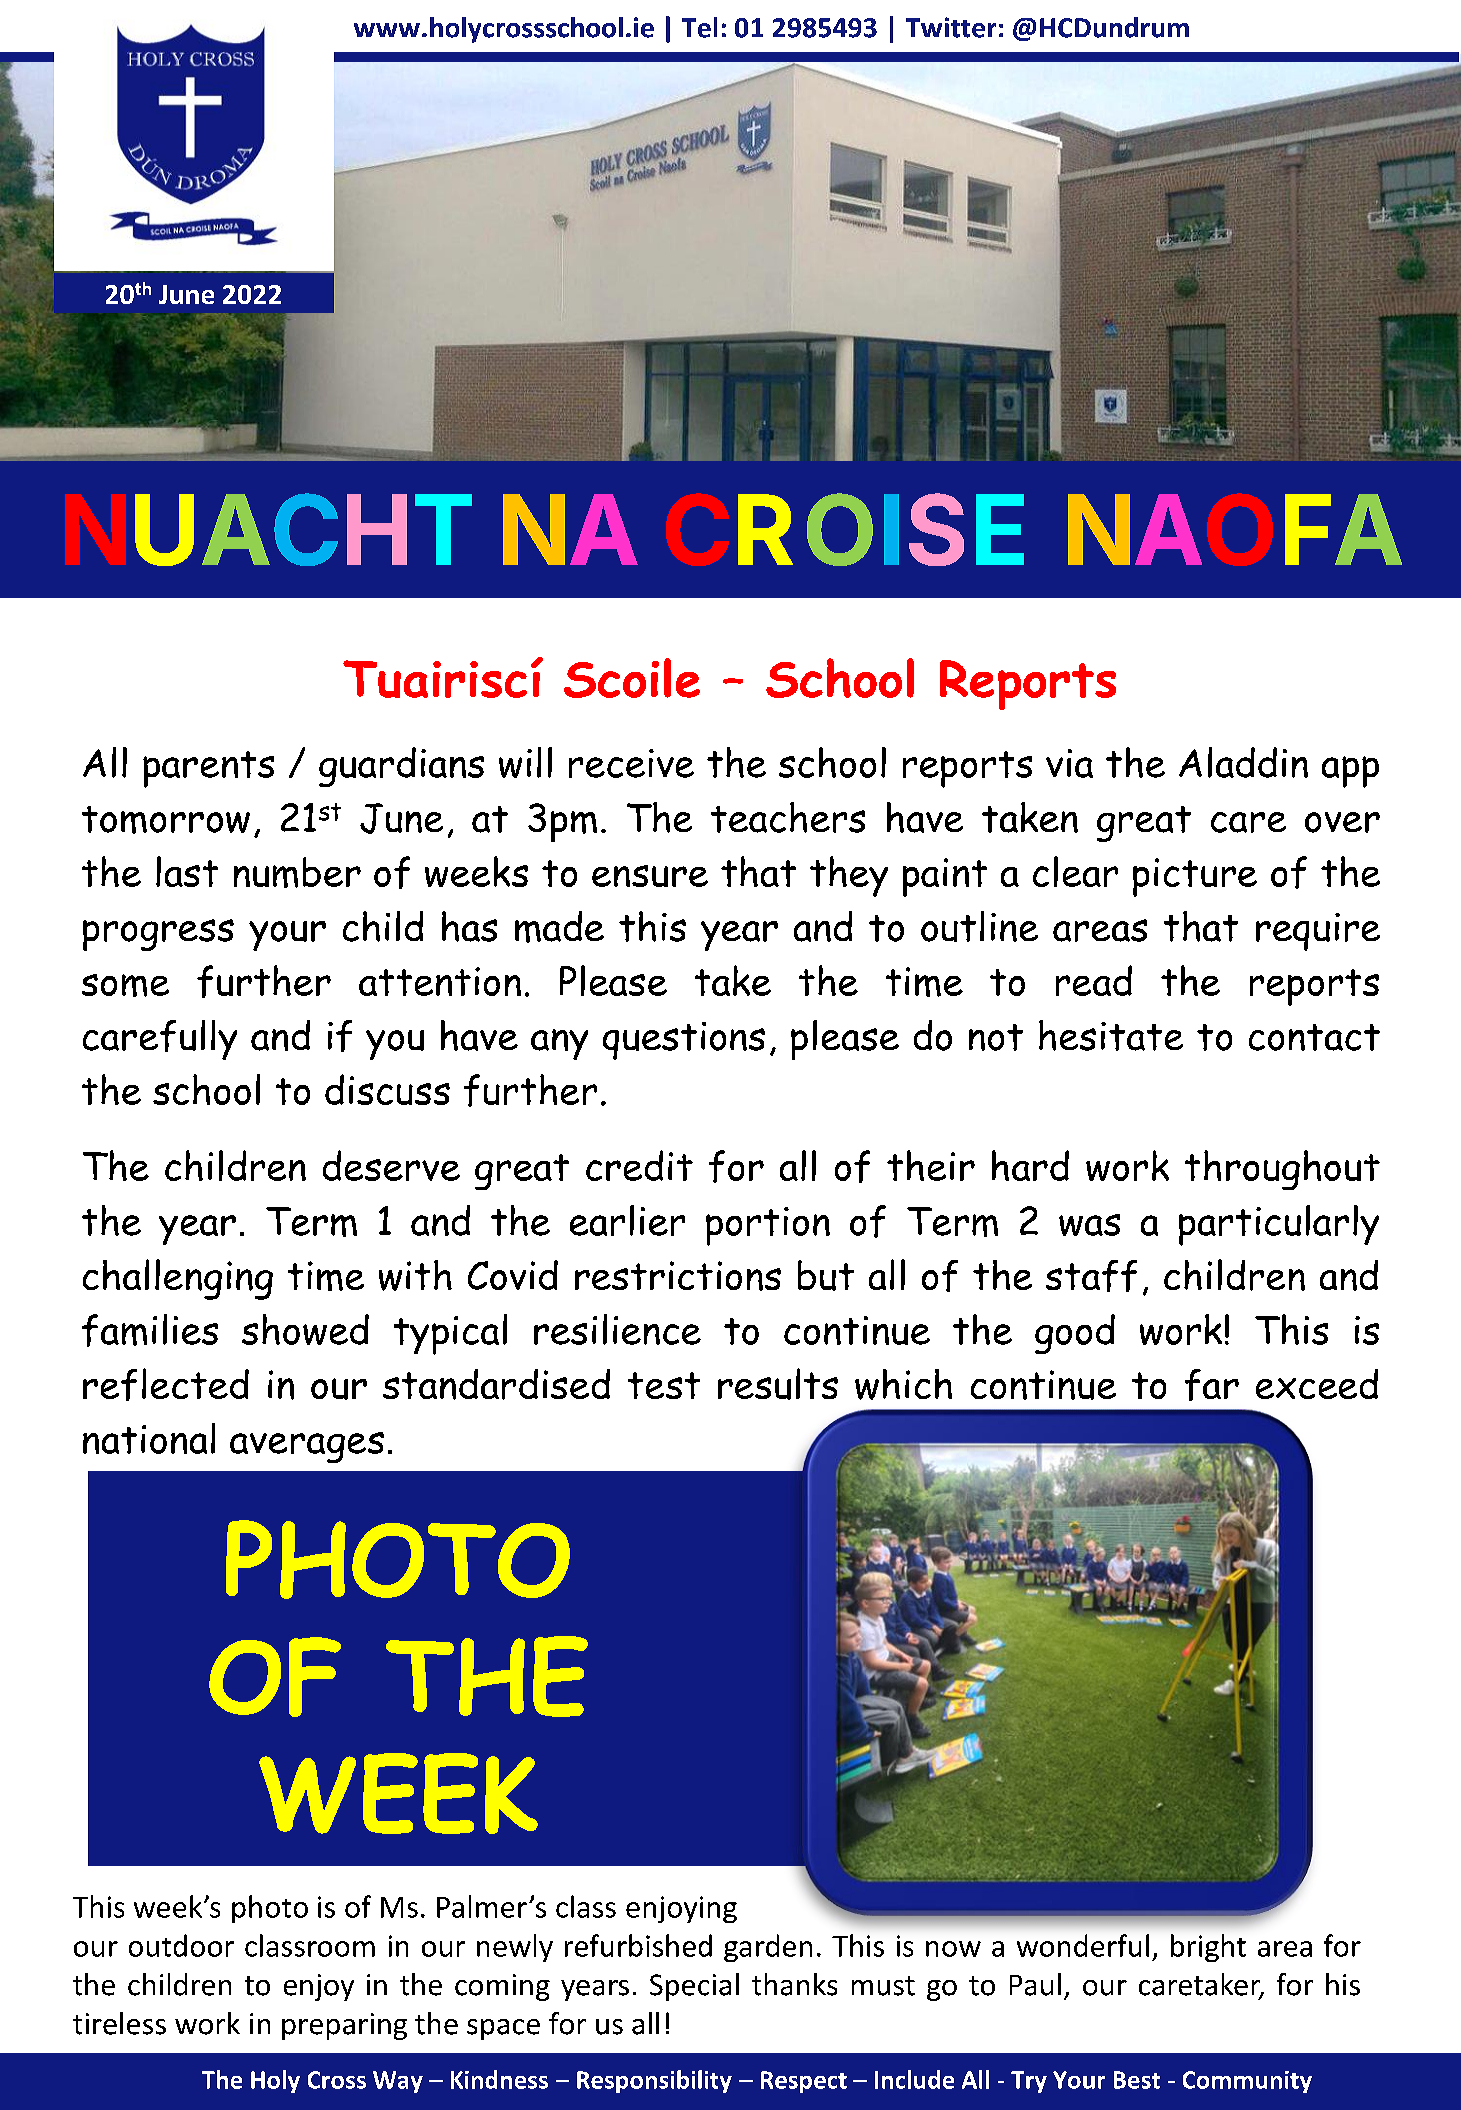 The height and width of the screenshot is (2110, 1461). I want to click on results, so click(778, 1384).
